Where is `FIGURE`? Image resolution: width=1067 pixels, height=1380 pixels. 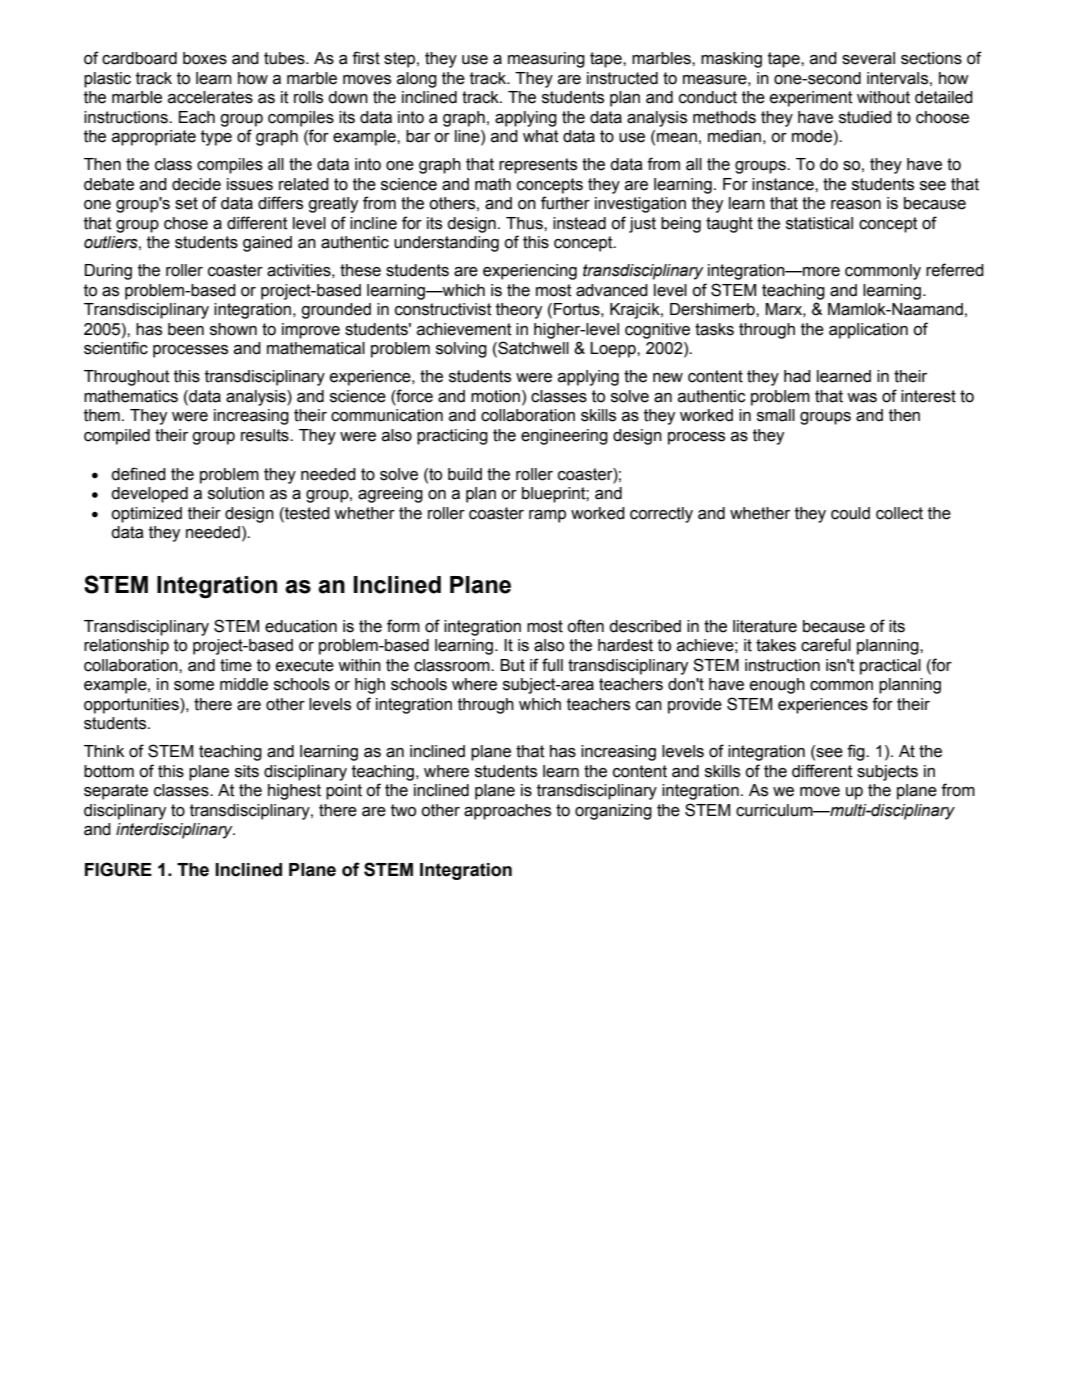
FIGURE is located at coordinates (118, 869).
